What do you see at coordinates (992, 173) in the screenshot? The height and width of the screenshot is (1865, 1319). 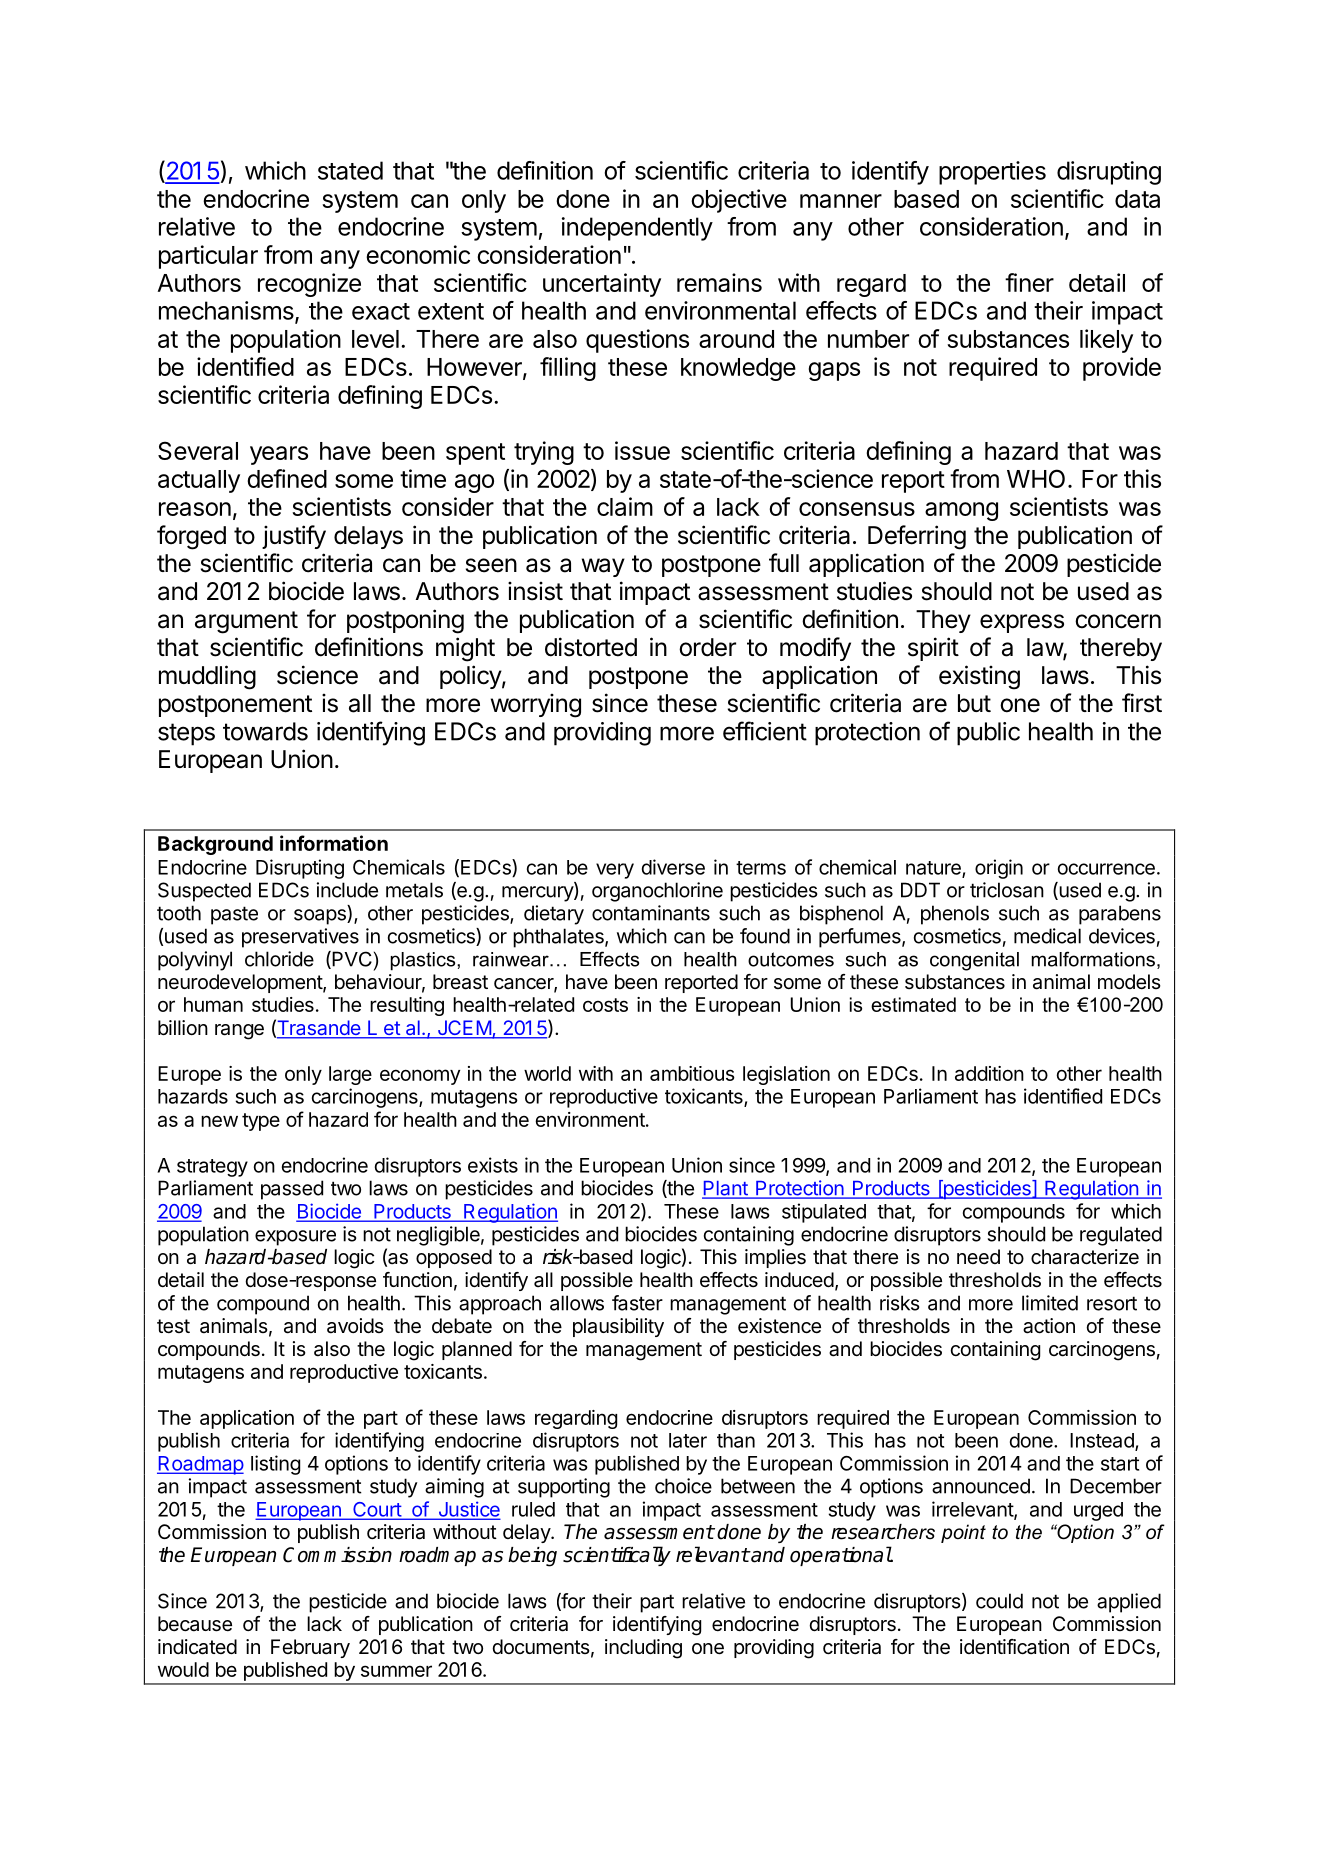 I see `properties` at bounding box center [992, 173].
